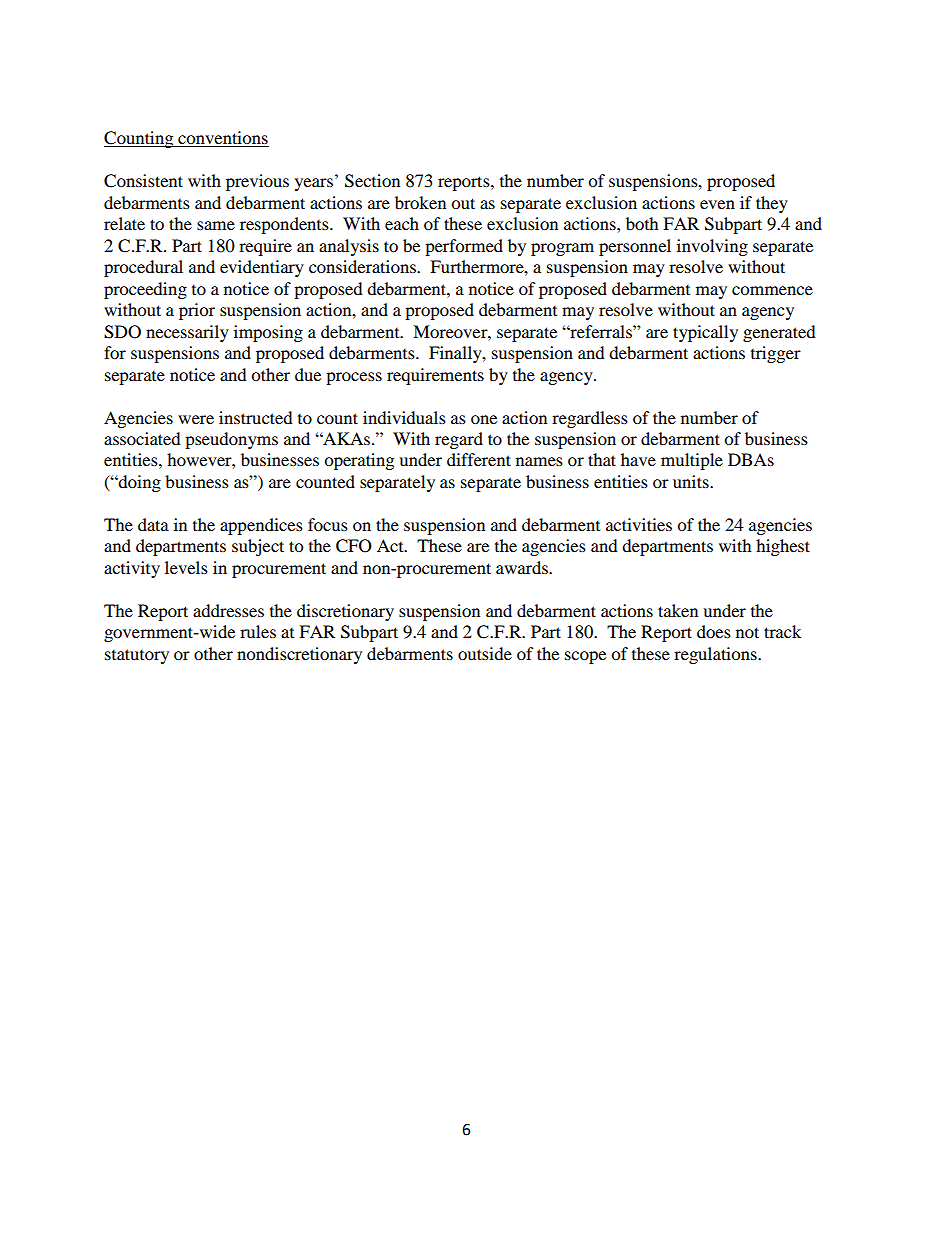  What do you see at coordinates (139, 483) in the document?
I see `doing` at bounding box center [139, 483].
